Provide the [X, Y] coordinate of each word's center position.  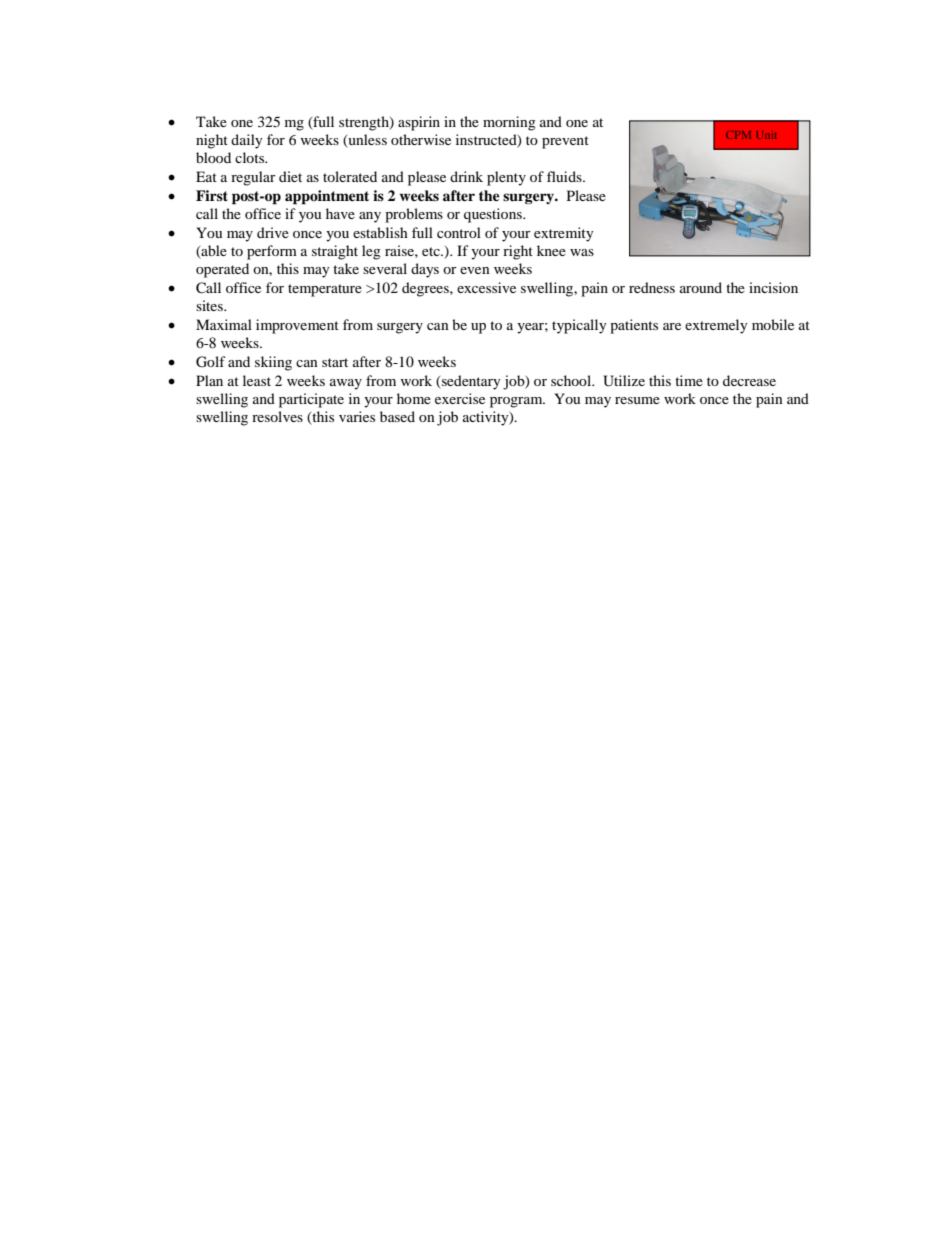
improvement [297, 326]
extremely [716, 326]
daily [247, 141]
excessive [486, 287]
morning [509, 123]
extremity [564, 234]
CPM [738, 135]
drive [273, 232]
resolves [277, 416]
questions [494, 215]
